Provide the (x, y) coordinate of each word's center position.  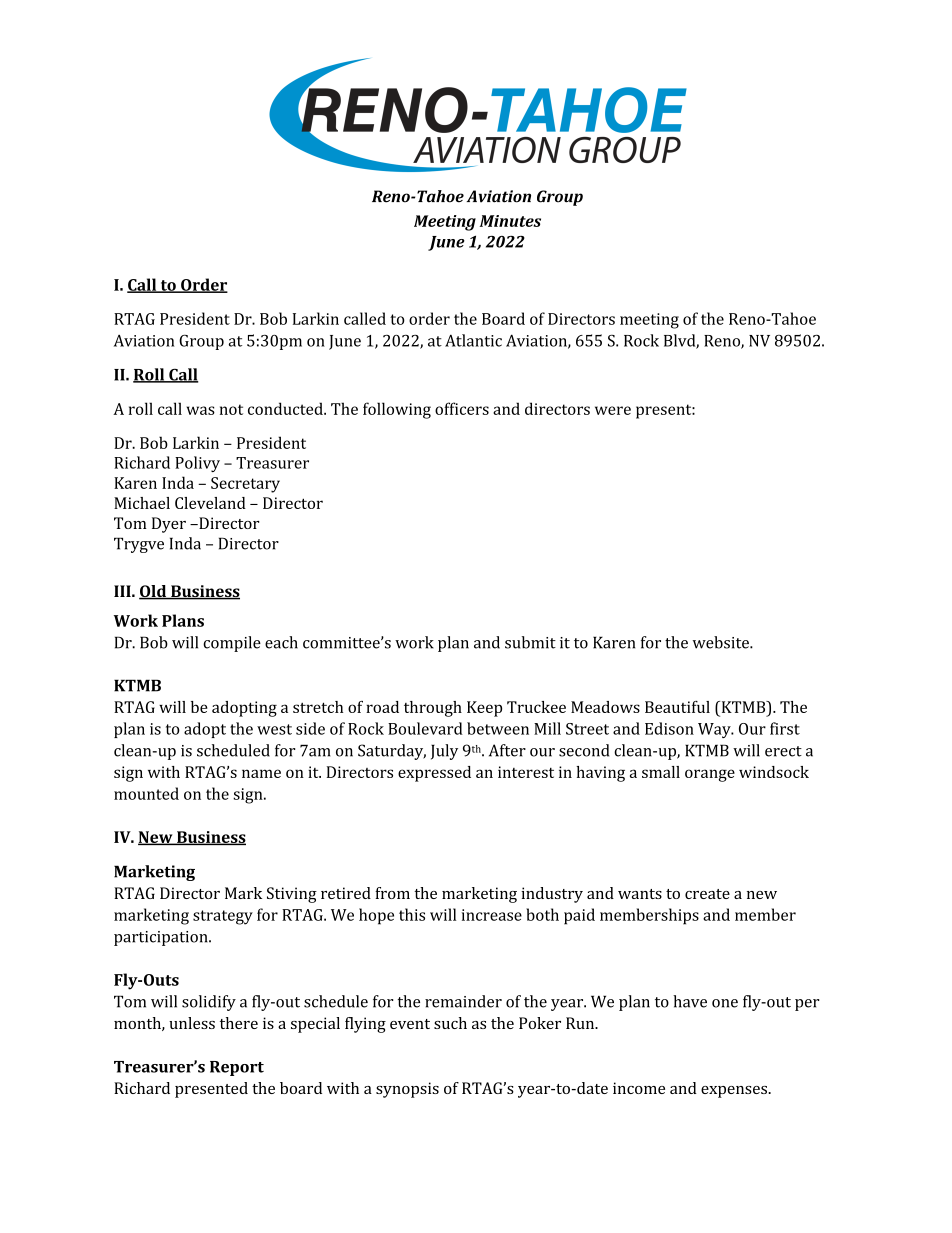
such (450, 1023)
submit (530, 642)
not (231, 409)
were (613, 410)
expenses (735, 1092)
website (722, 642)
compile (232, 644)
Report (237, 1068)
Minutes (510, 221)
